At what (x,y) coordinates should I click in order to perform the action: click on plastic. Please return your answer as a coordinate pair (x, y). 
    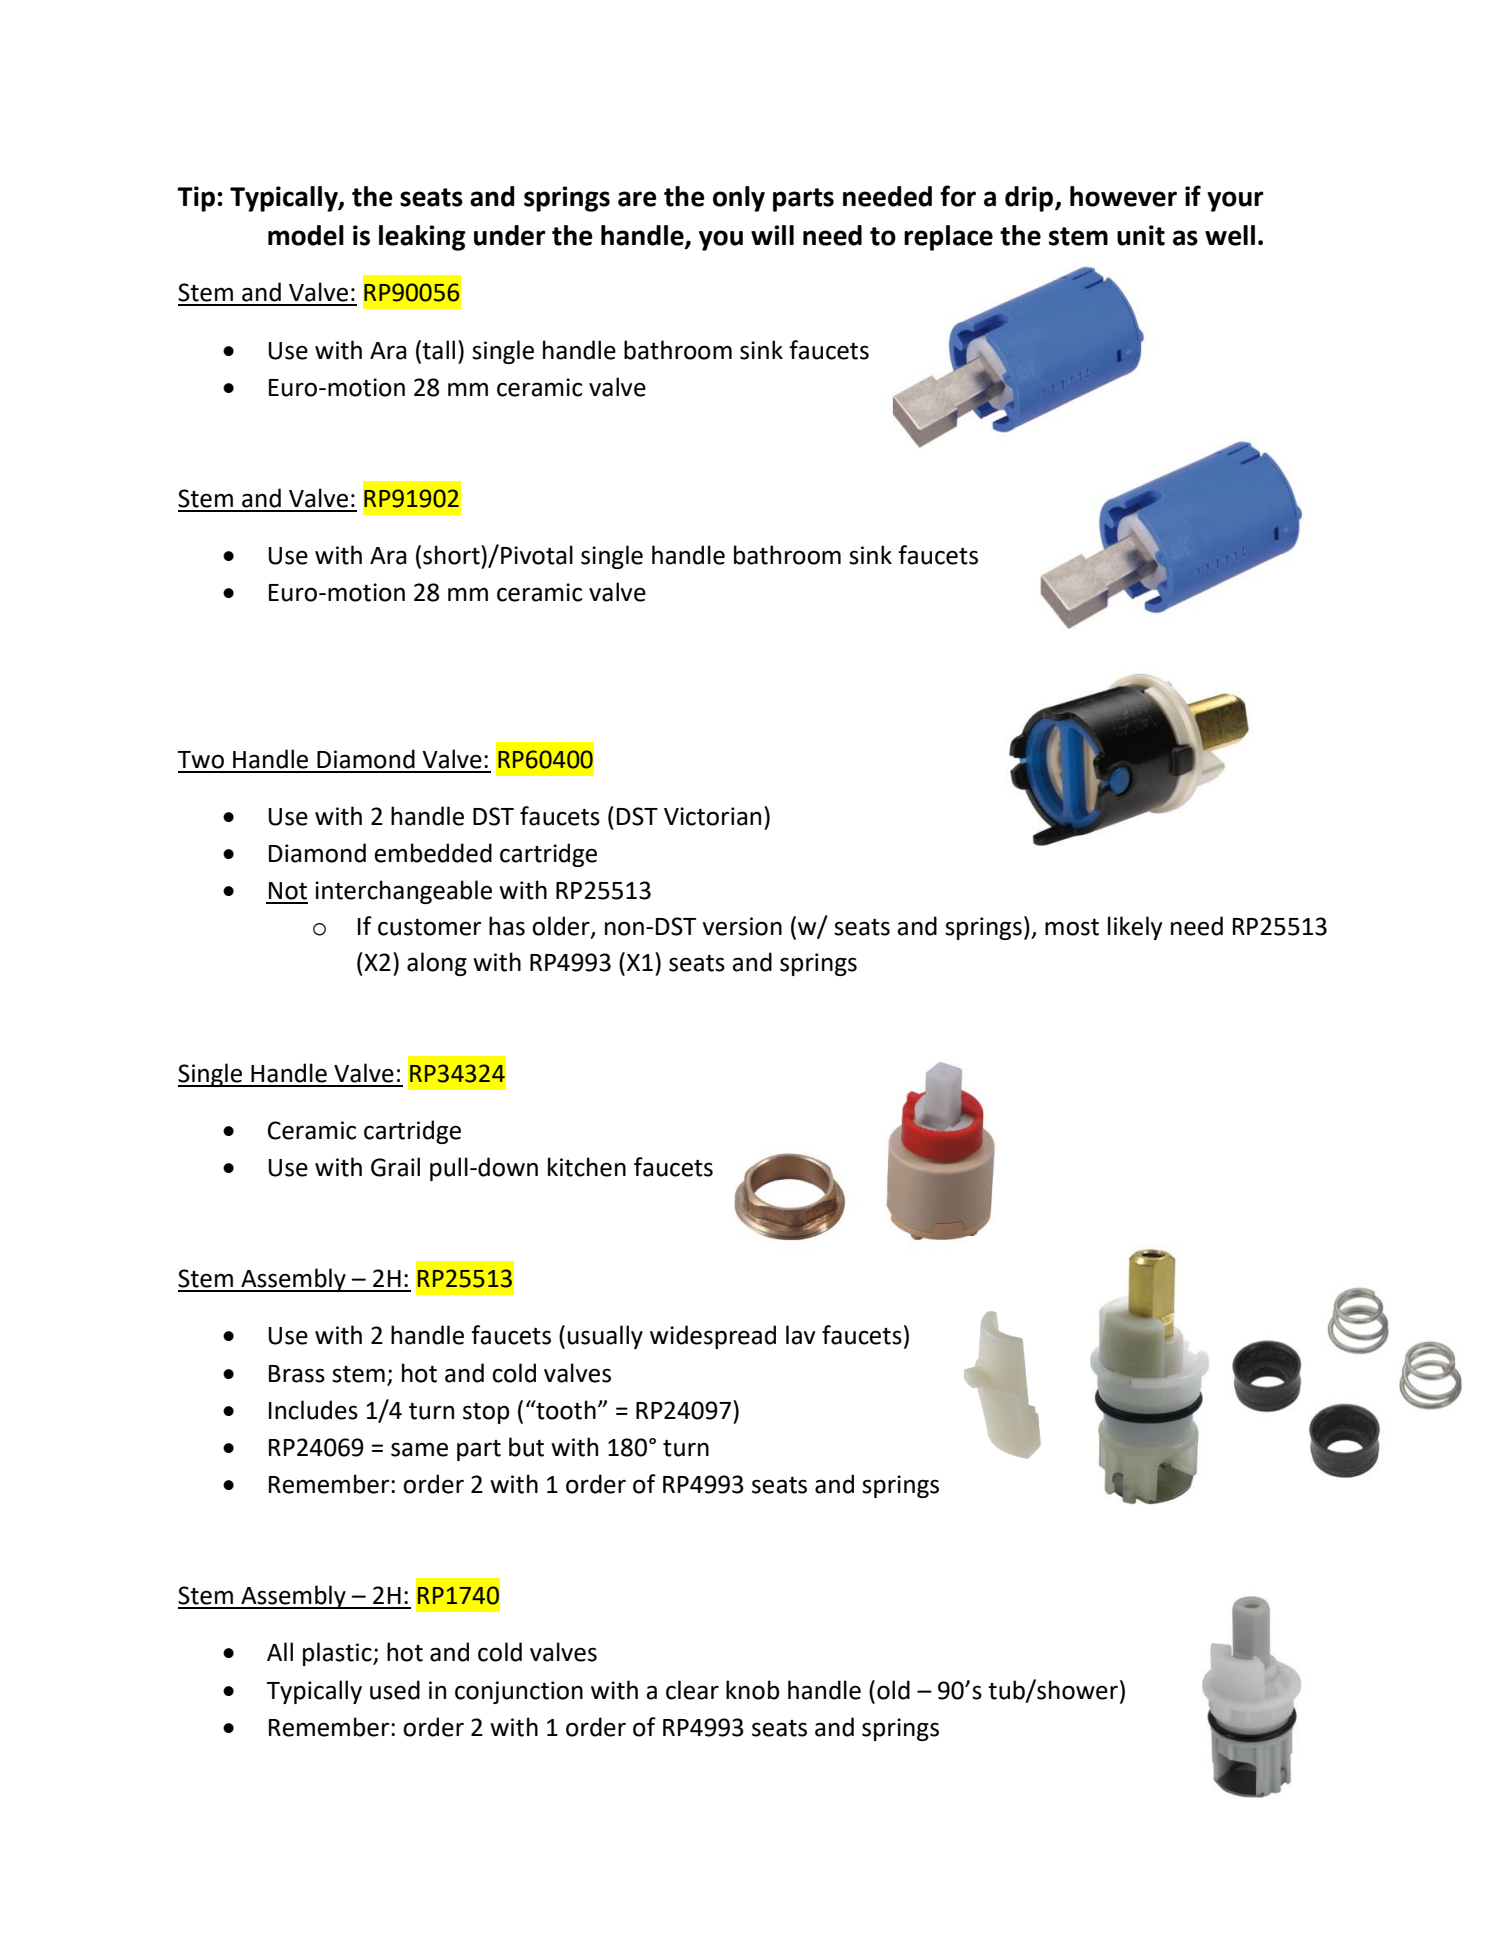
    Looking at the image, I should click on (338, 1654).
